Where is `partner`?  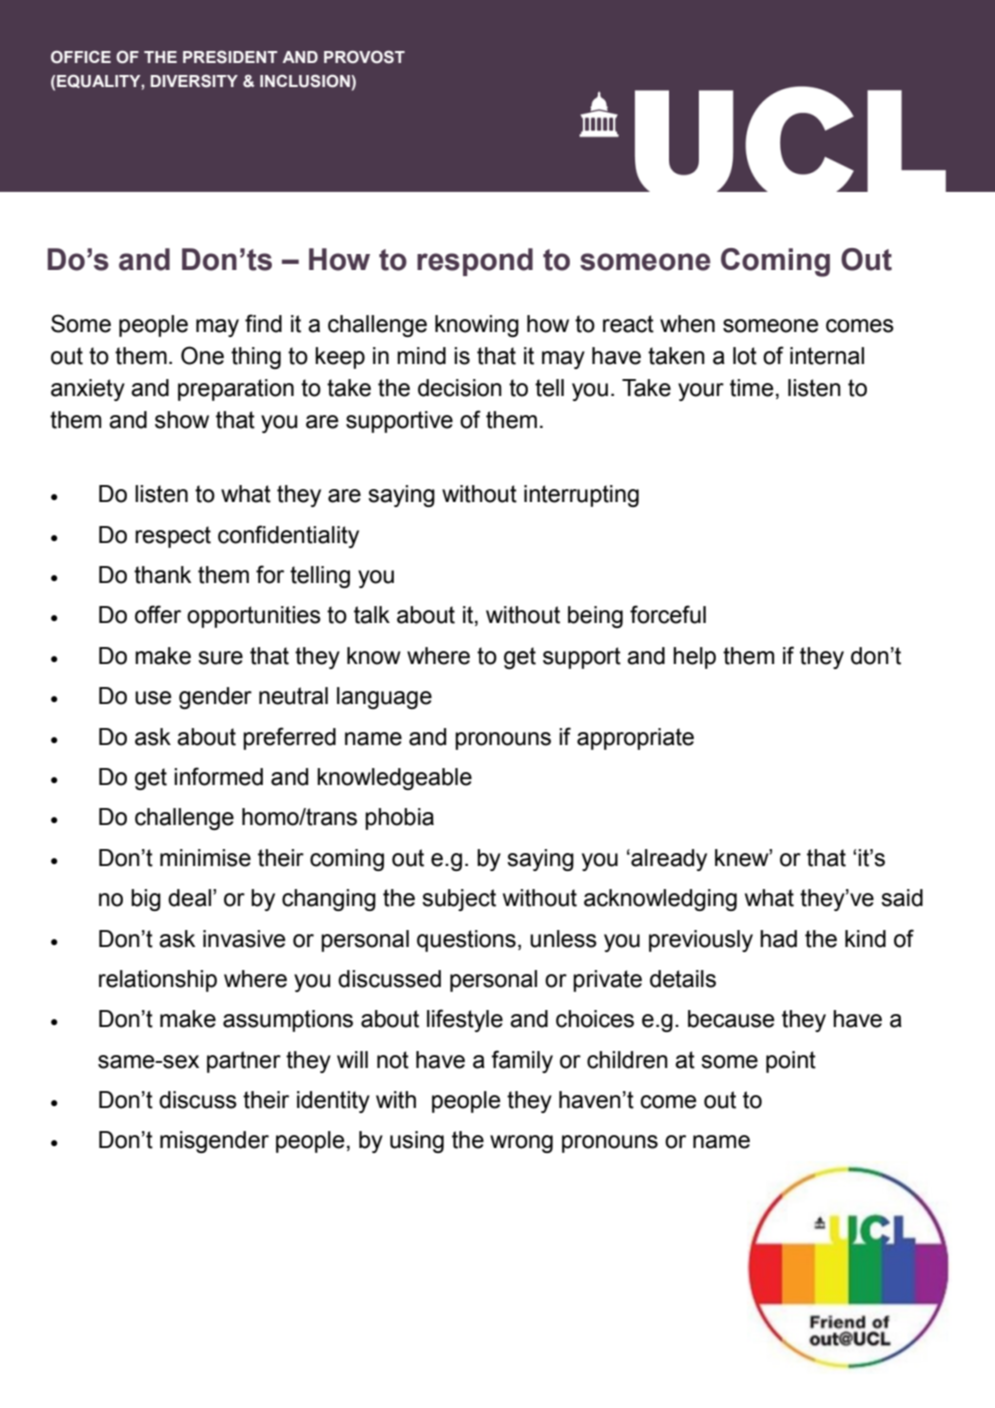 partner is located at coordinates (244, 1062).
